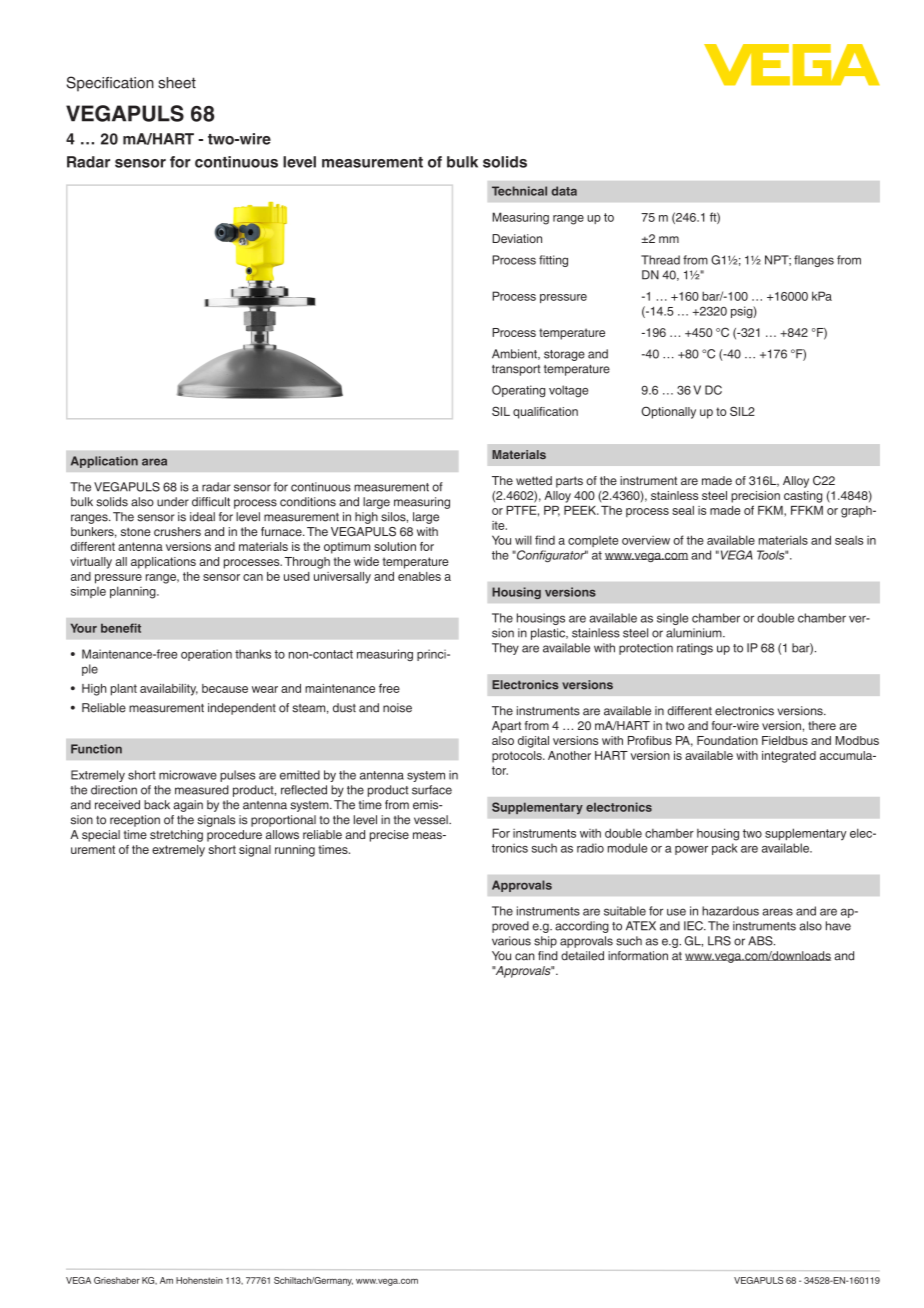 Image resolution: width=924 pixels, height=1308 pixels. Describe the element at coordinates (523, 540) in the screenshot. I see `will` at that location.
